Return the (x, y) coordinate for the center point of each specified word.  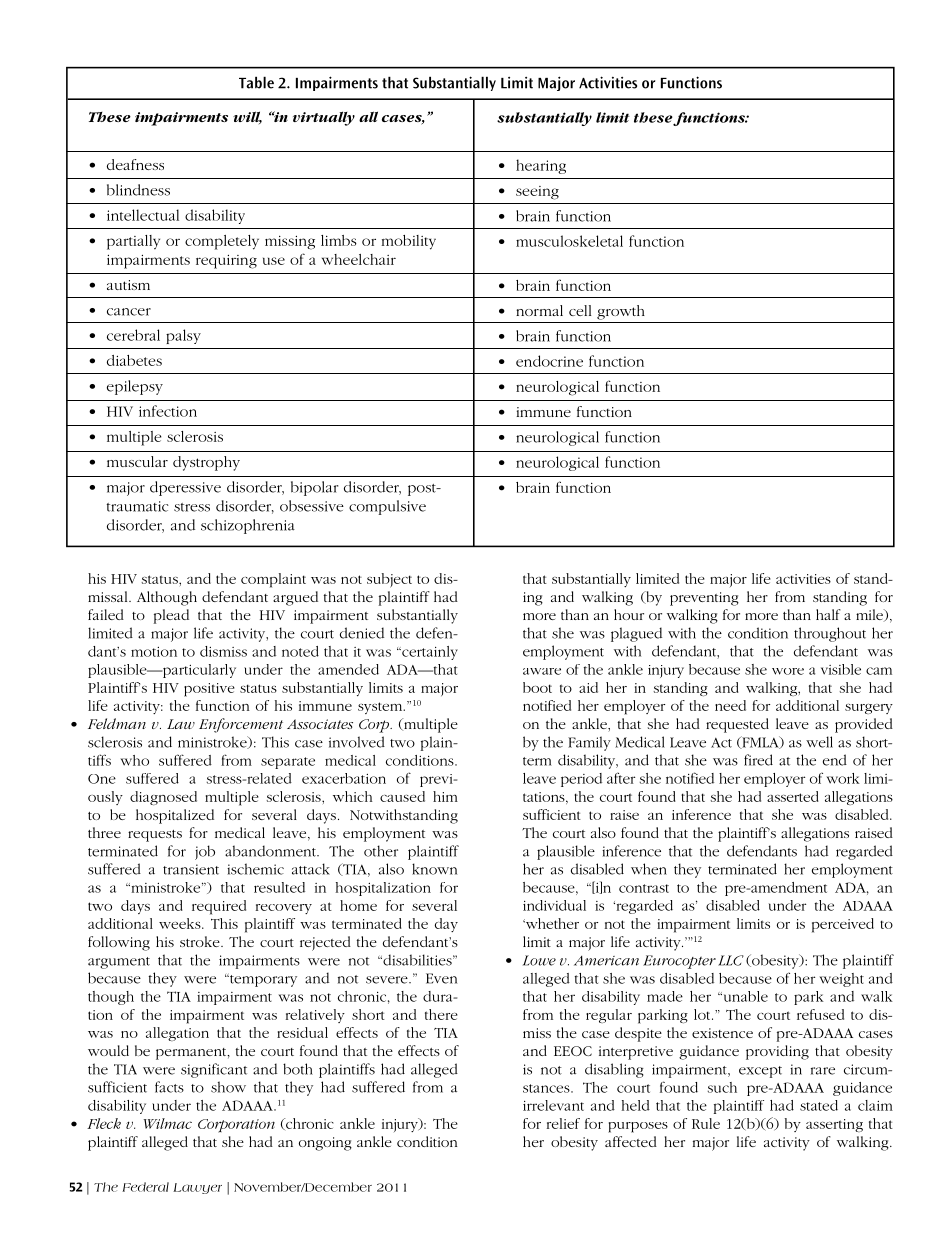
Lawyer (197, 1188)
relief (563, 1123)
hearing (541, 166)
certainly (429, 653)
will (247, 117)
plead (171, 616)
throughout (830, 634)
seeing (537, 193)
